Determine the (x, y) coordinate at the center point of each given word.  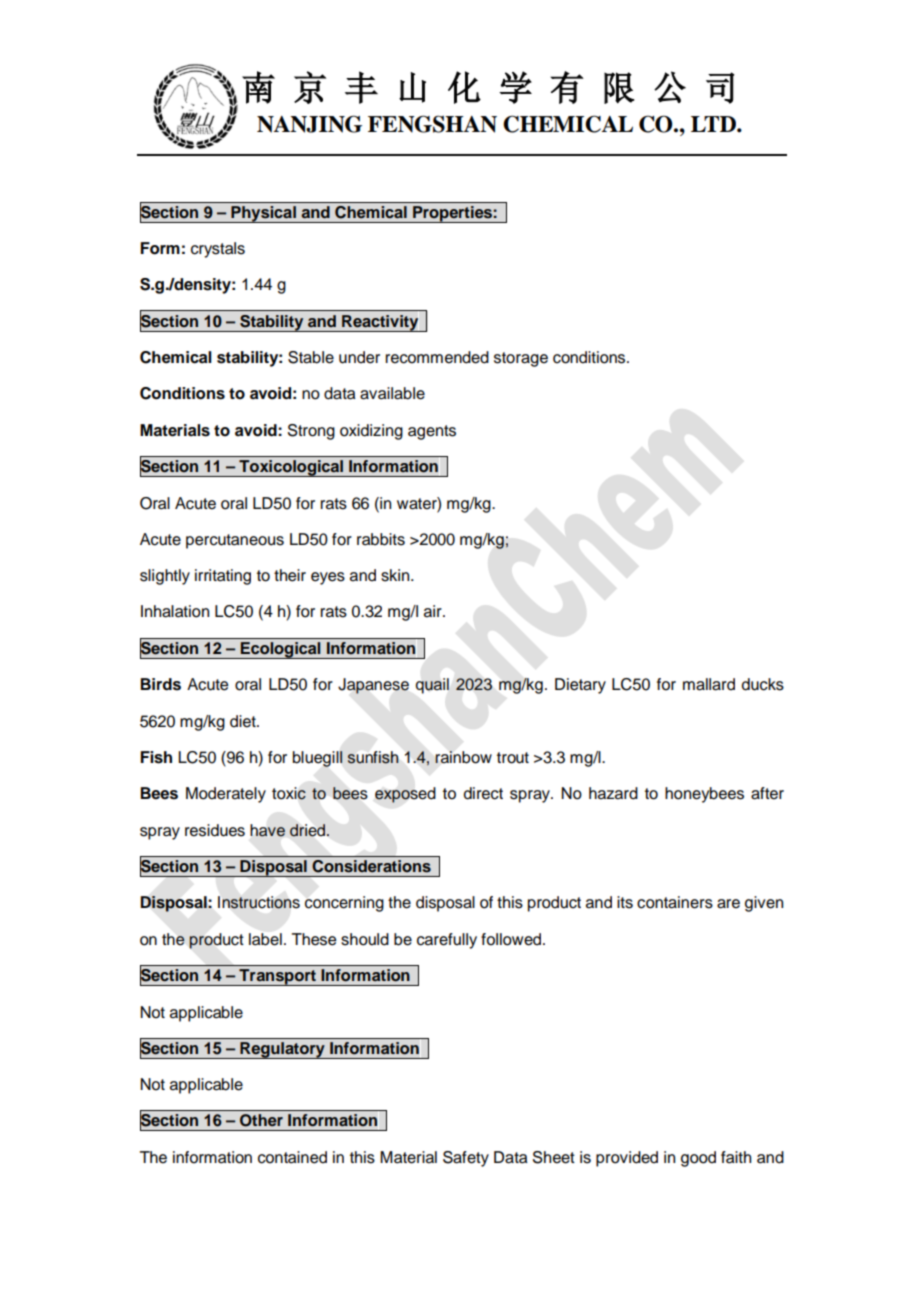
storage (521, 359)
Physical (263, 214)
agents (432, 432)
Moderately (226, 795)
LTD (714, 124)
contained (292, 1157)
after (767, 793)
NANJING (309, 124)
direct (483, 793)
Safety (466, 1159)
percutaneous (235, 541)
